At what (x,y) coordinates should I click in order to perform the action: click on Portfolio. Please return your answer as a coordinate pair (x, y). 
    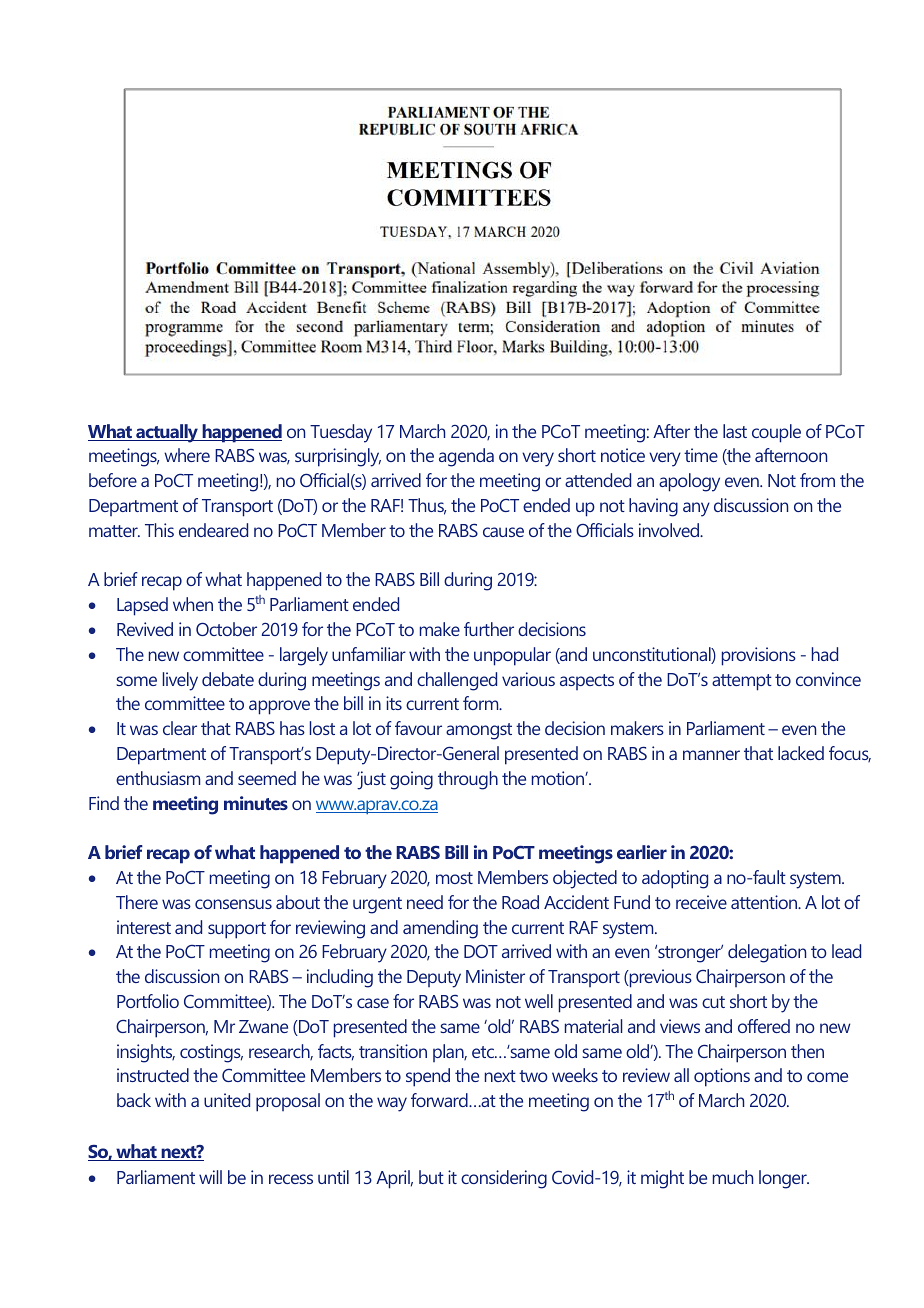
    Looking at the image, I should click on (148, 1001).
